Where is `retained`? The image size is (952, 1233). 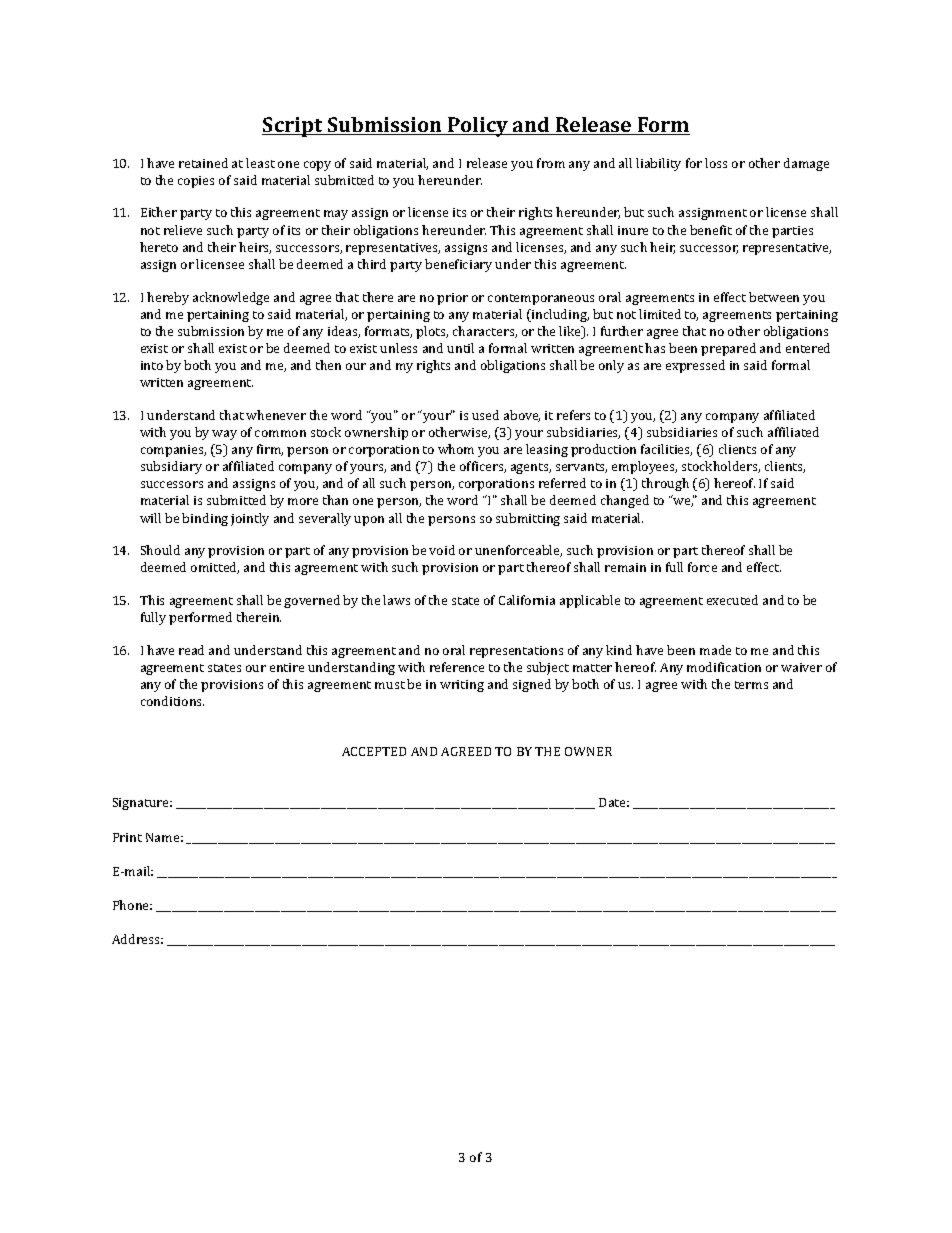 retained is located at coordinates (203, 163).
